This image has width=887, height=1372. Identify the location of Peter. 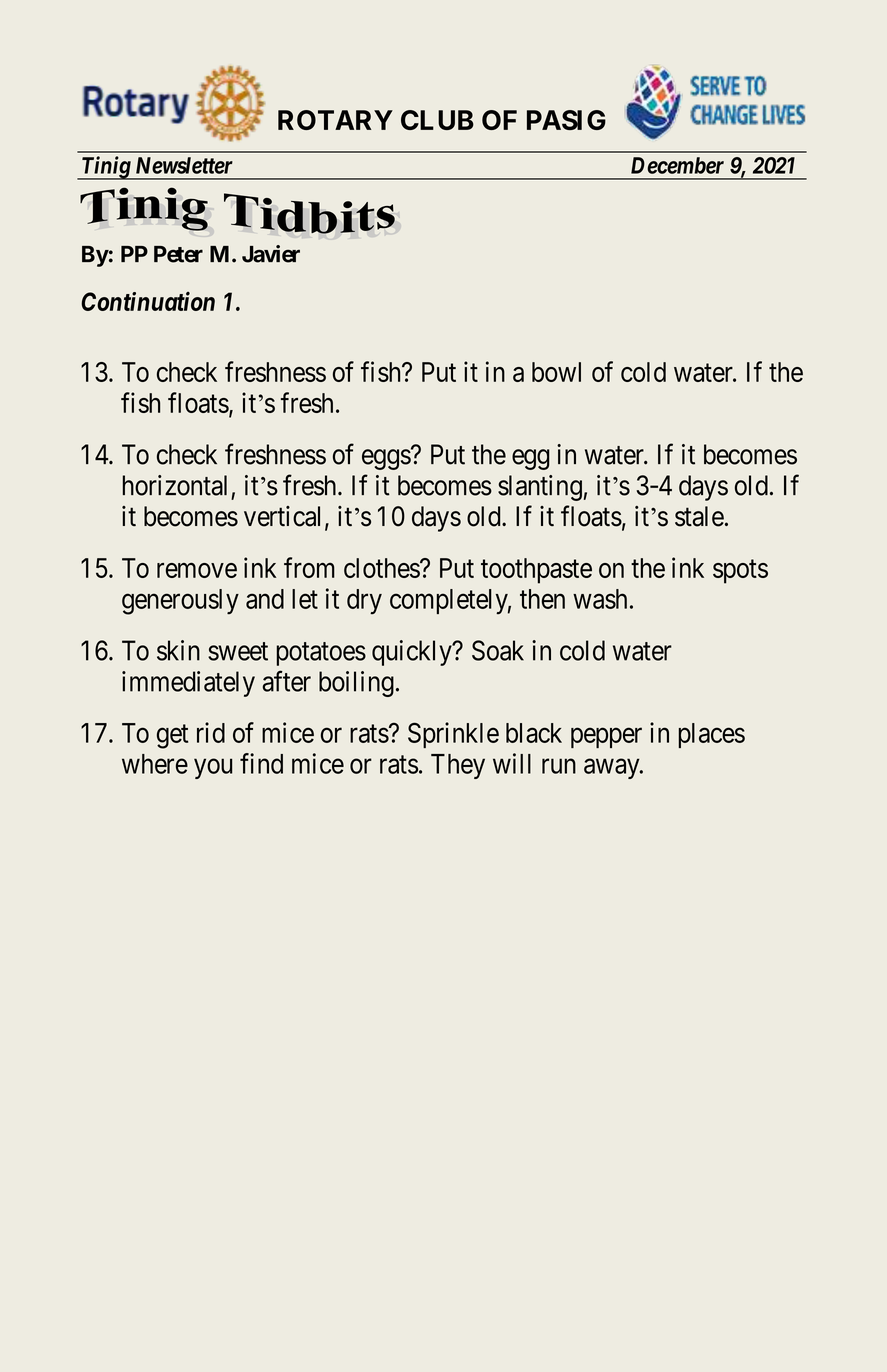
(178, 254).
